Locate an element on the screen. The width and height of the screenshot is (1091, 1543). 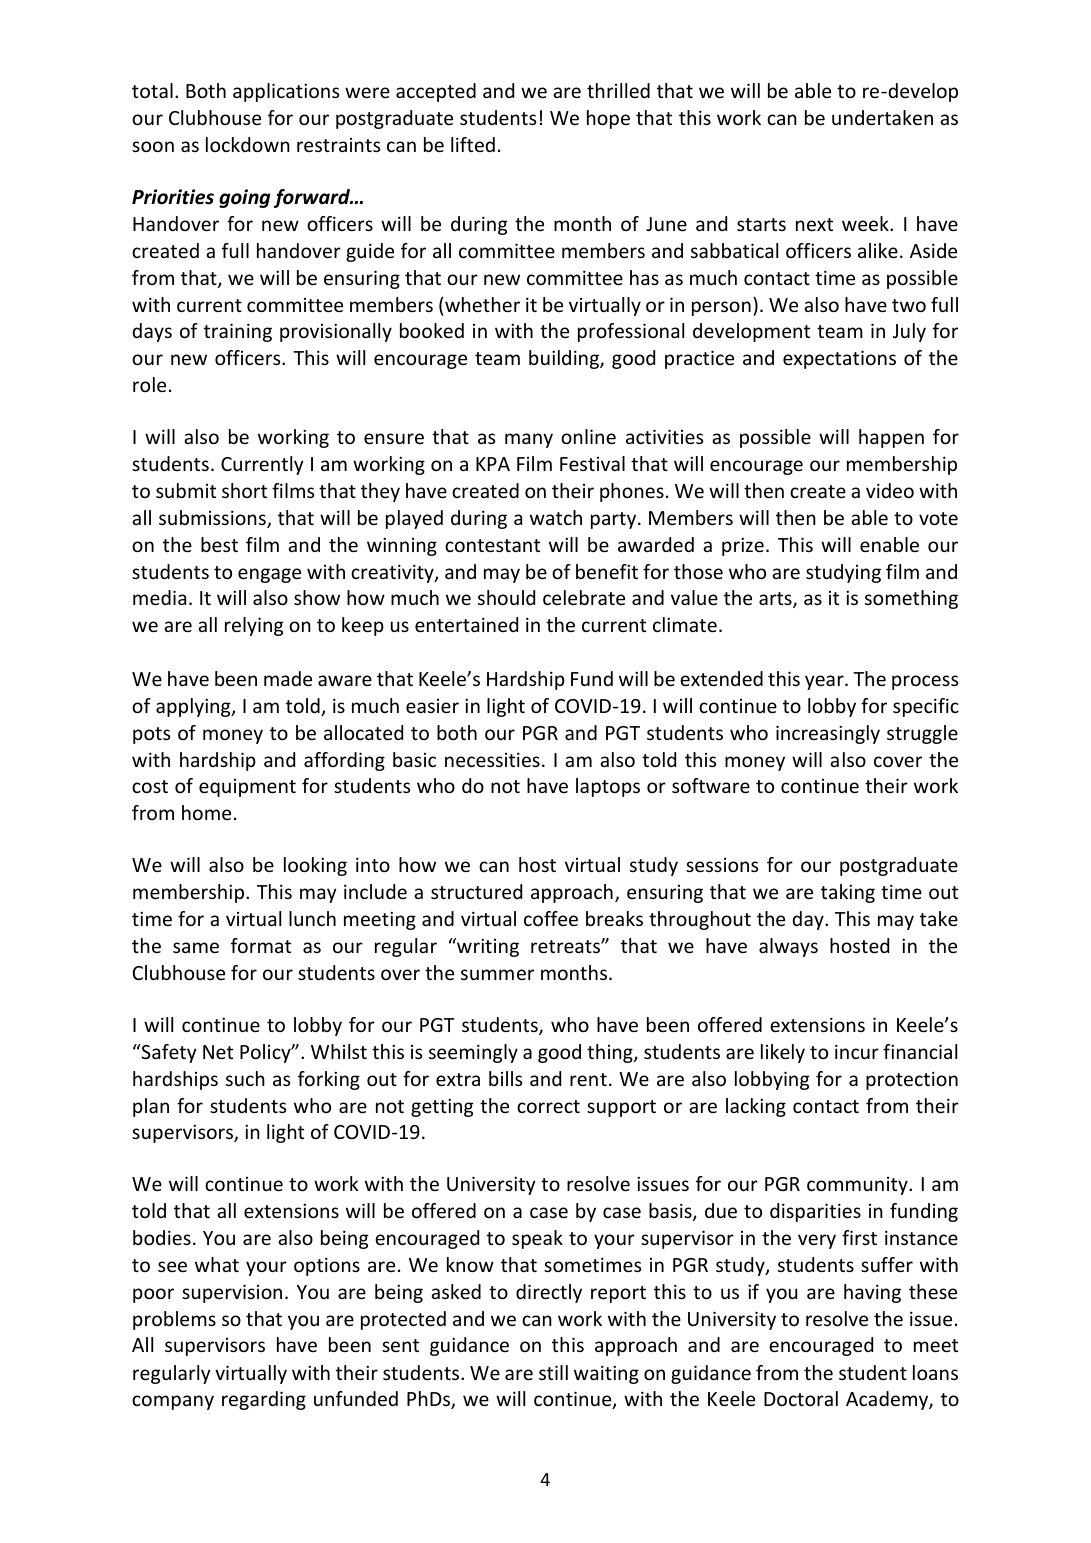
regarding is located at coordinates (264, 1400).
